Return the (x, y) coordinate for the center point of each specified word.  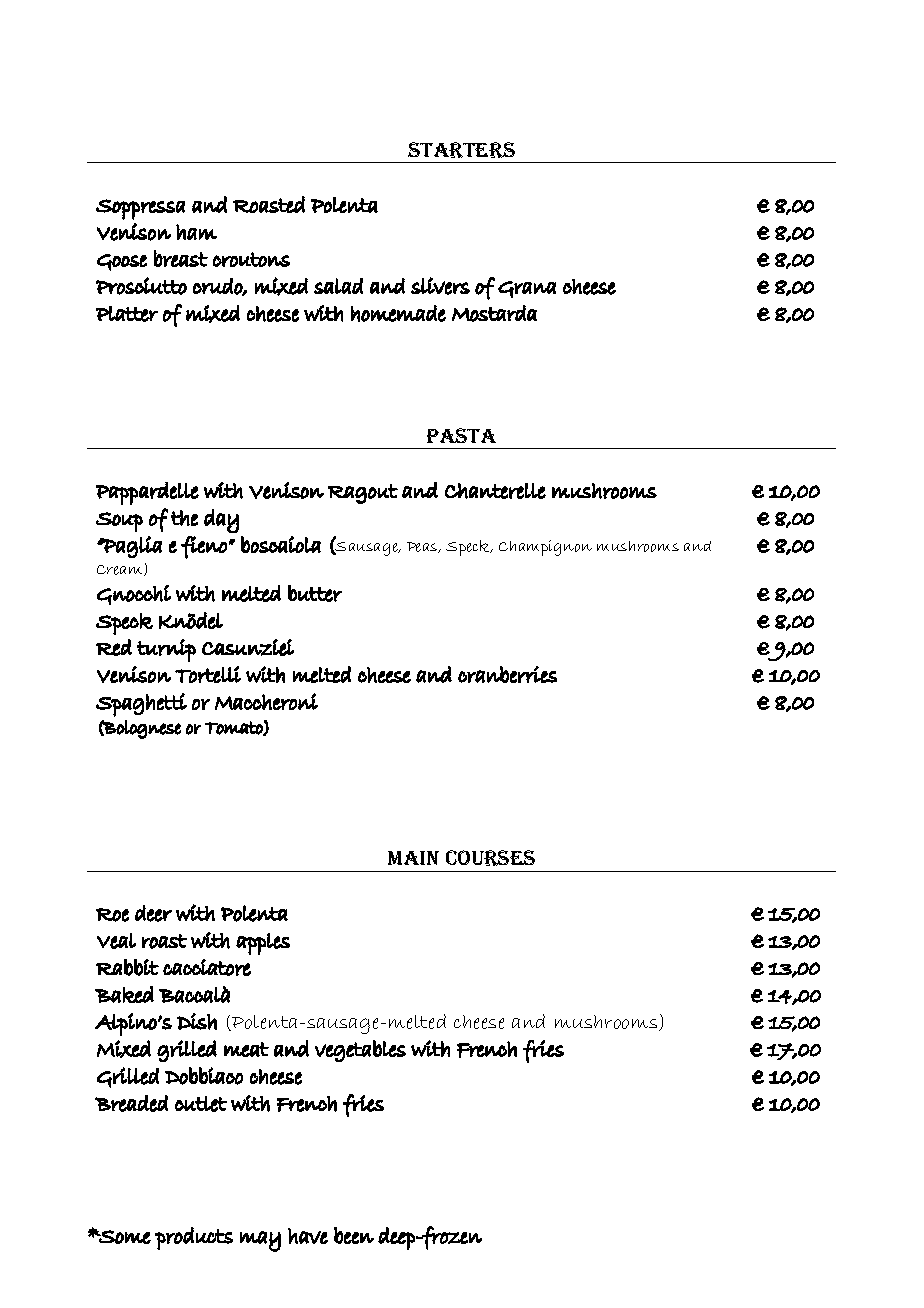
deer (153, 913)
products (194, 1238)
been (354, 1235)
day (221, 521)
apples (263, 944)
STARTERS (461, 150)
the (184, 518)
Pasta (461, 435)
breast (181, 258)
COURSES (490, 858)
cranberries (507, 674)
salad (338, 286)
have (308, 1236)
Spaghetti (141, 705)
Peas (423, 547)
